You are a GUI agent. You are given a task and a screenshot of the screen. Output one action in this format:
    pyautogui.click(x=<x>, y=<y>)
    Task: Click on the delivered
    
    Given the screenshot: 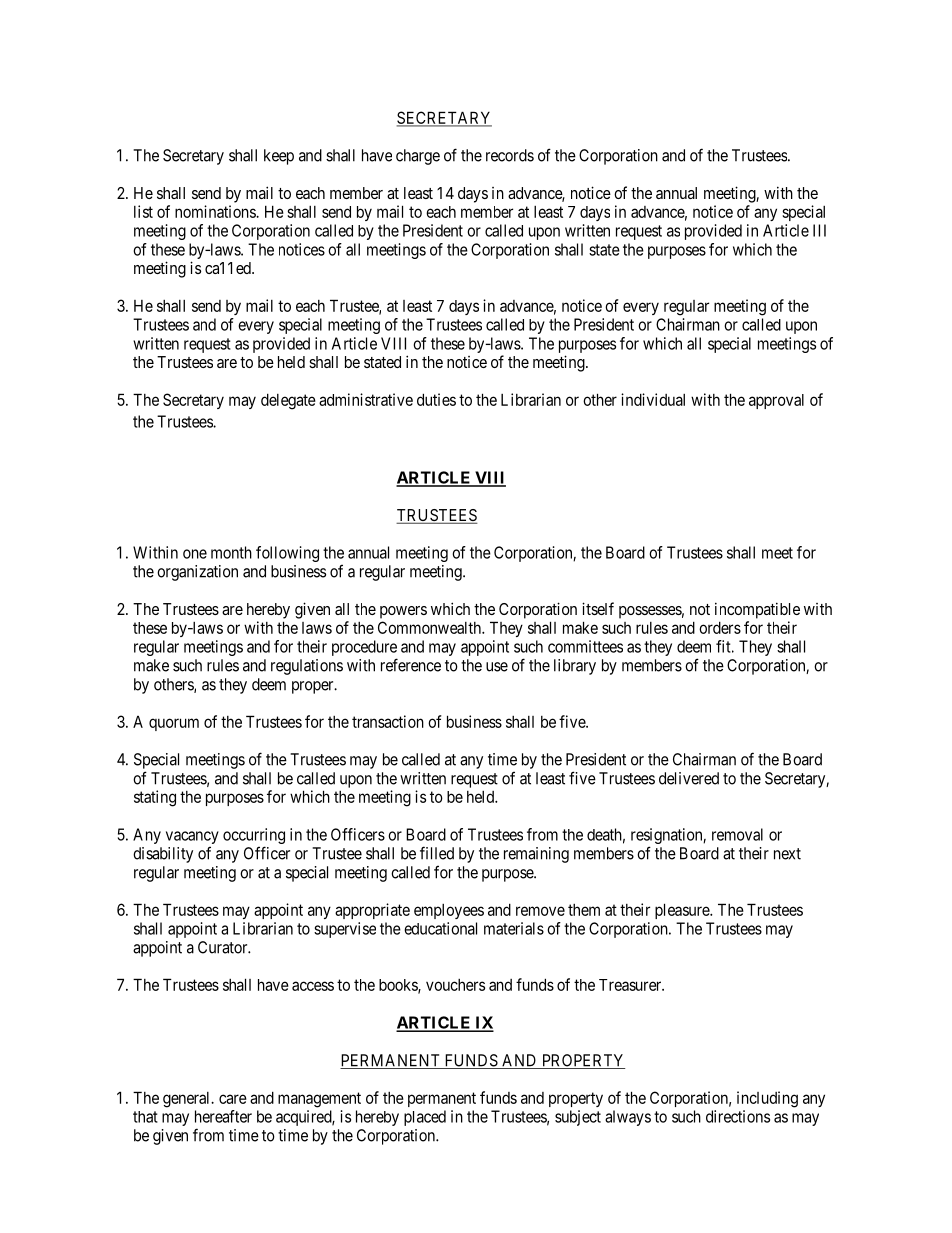 What is the action you would take?
    pyautogui.click(x=689, y=778)
